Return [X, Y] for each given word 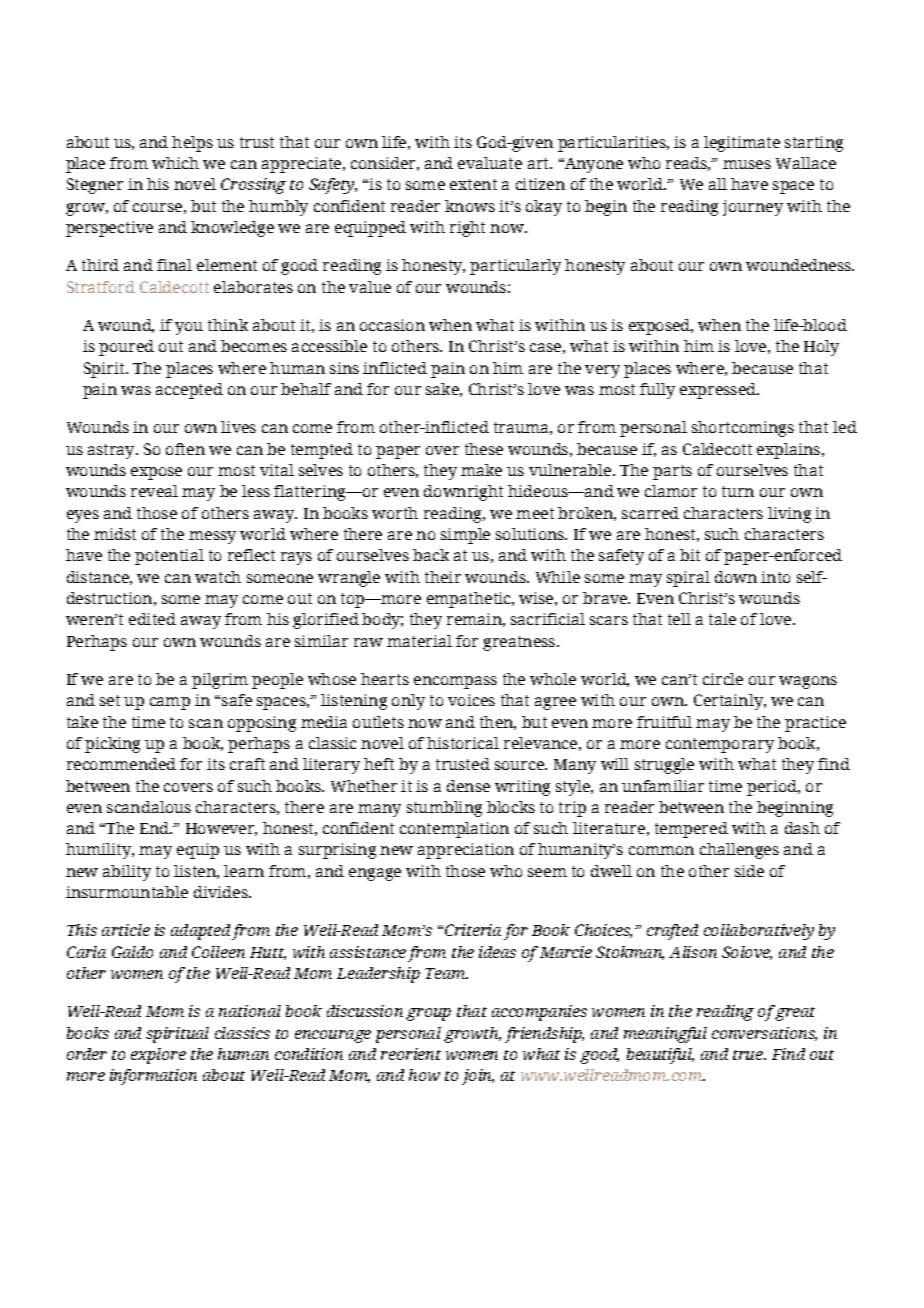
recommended [121, 764]
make [481, 470]
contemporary [720, 745]
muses [747, 164]
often [185, 449]
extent [473, 184]
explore [158, 1056]
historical [463, 743]
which [175, 163]
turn [738, 491]
